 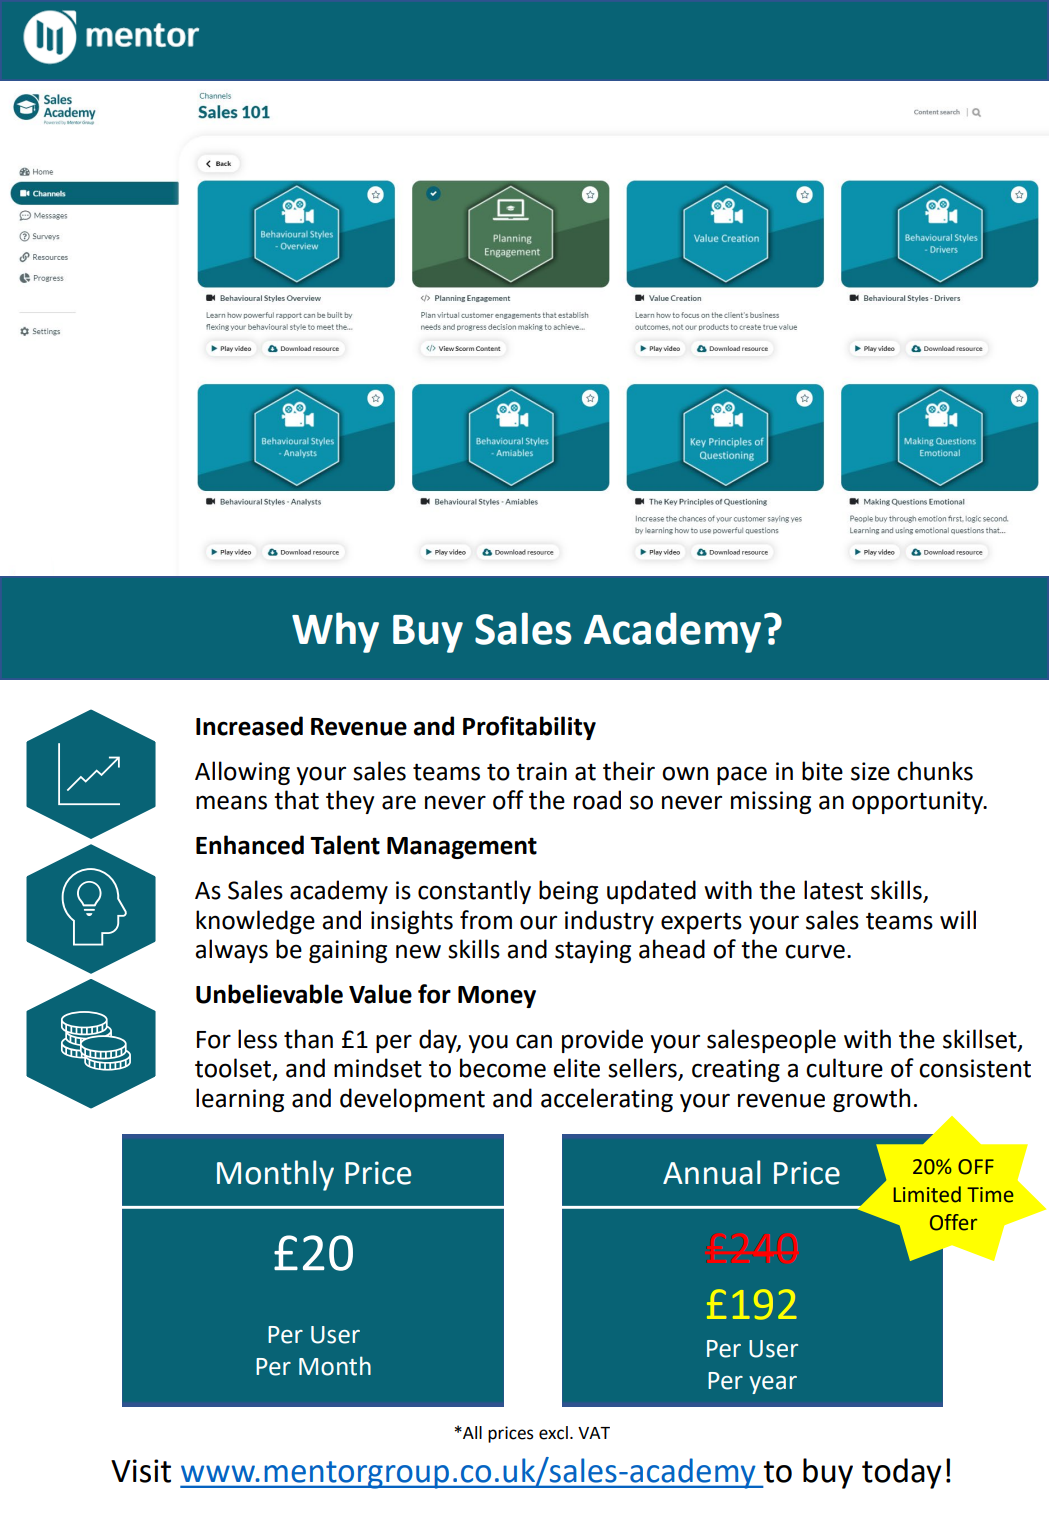 What do you see at coordinates (711, 1172) in the document?
I see `Annual` at bounding box center [711, 1172].
